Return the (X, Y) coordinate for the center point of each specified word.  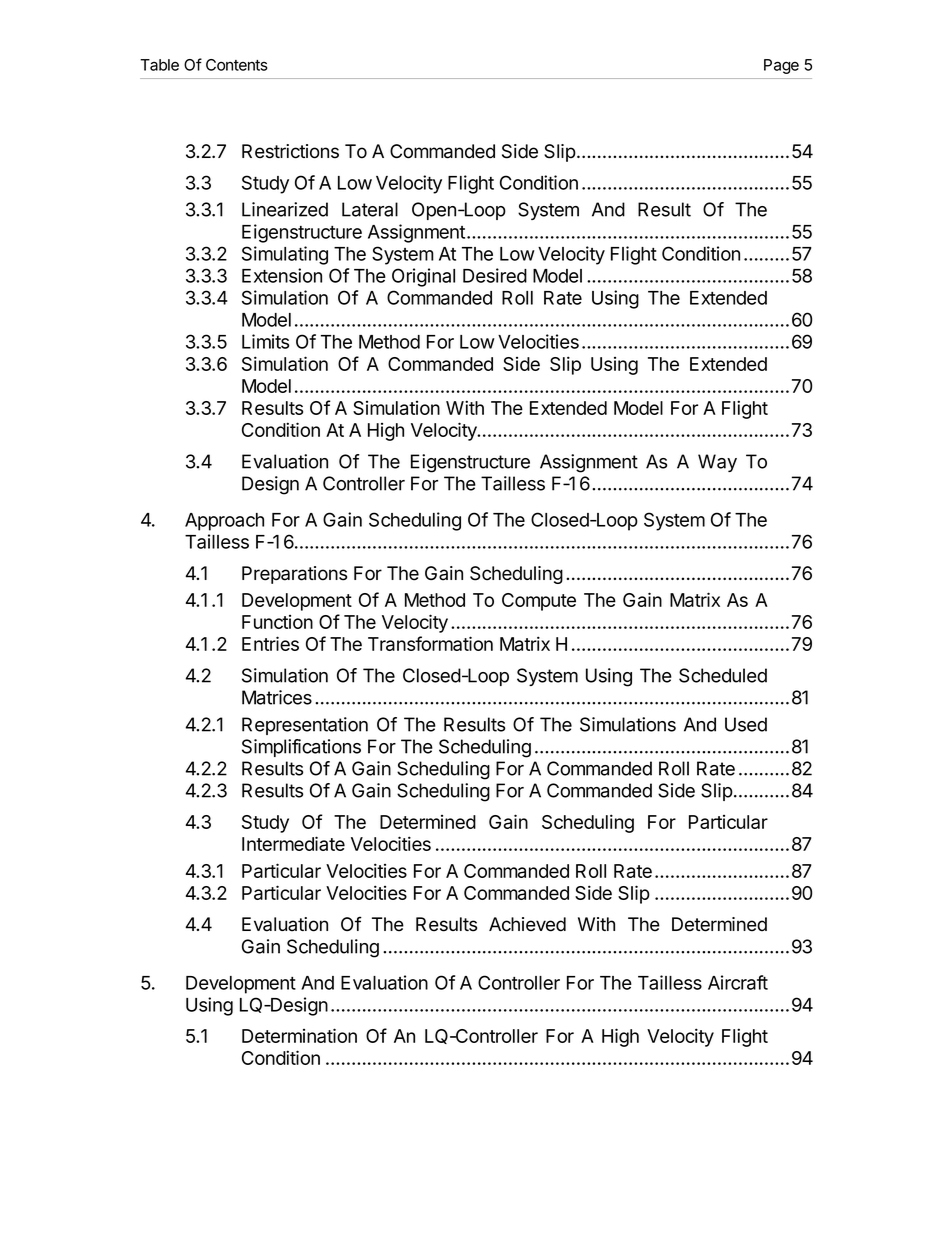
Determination (299, 1035)
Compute (539, 602)
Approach (224, 522)
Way (717, 463)
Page (781, 66)
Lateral (370, 209)
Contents (237, 65)
